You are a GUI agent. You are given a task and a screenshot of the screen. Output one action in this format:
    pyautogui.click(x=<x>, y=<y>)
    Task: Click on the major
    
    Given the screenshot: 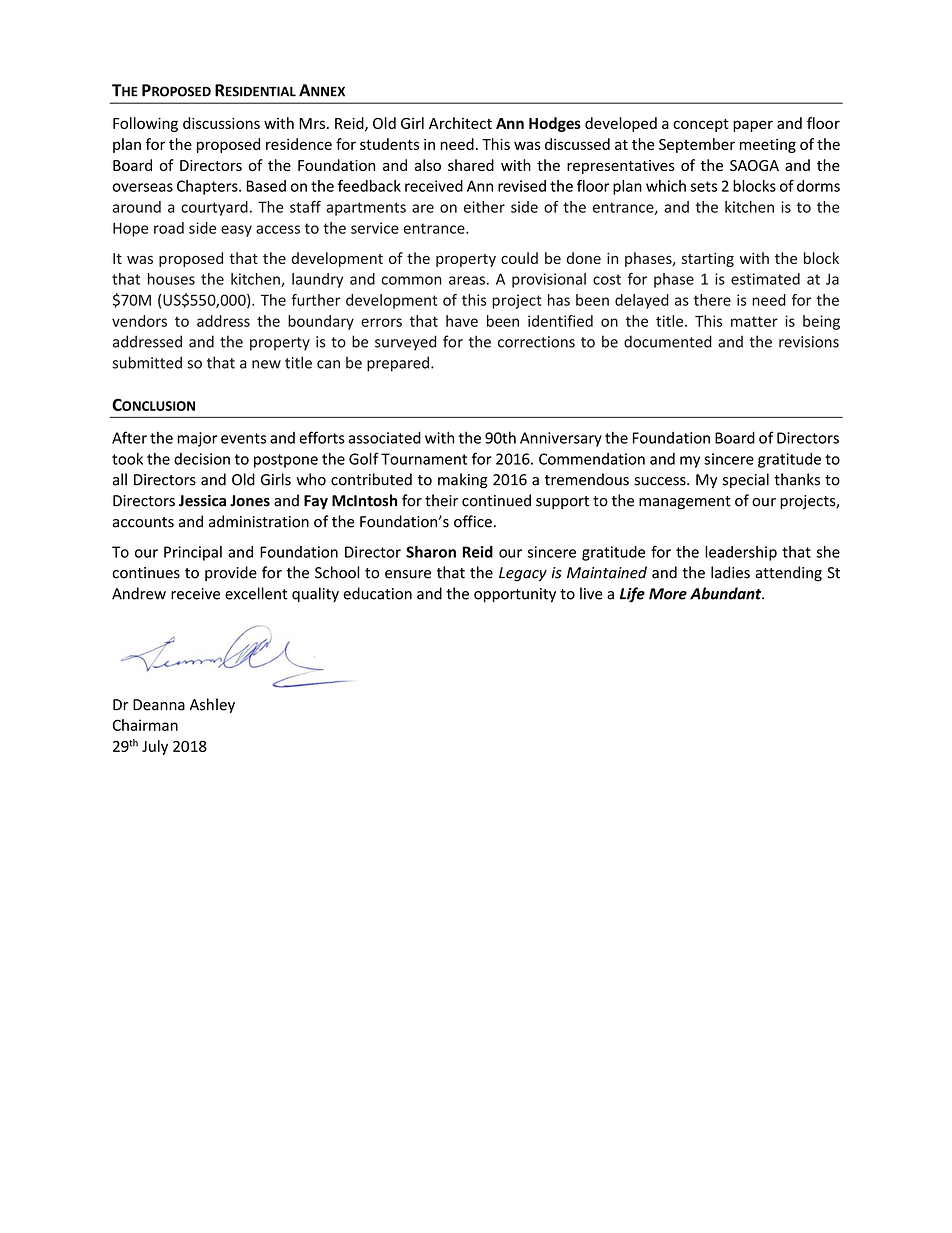 What is the action you would take?
    pyautogui.click(x=197, y=439)
